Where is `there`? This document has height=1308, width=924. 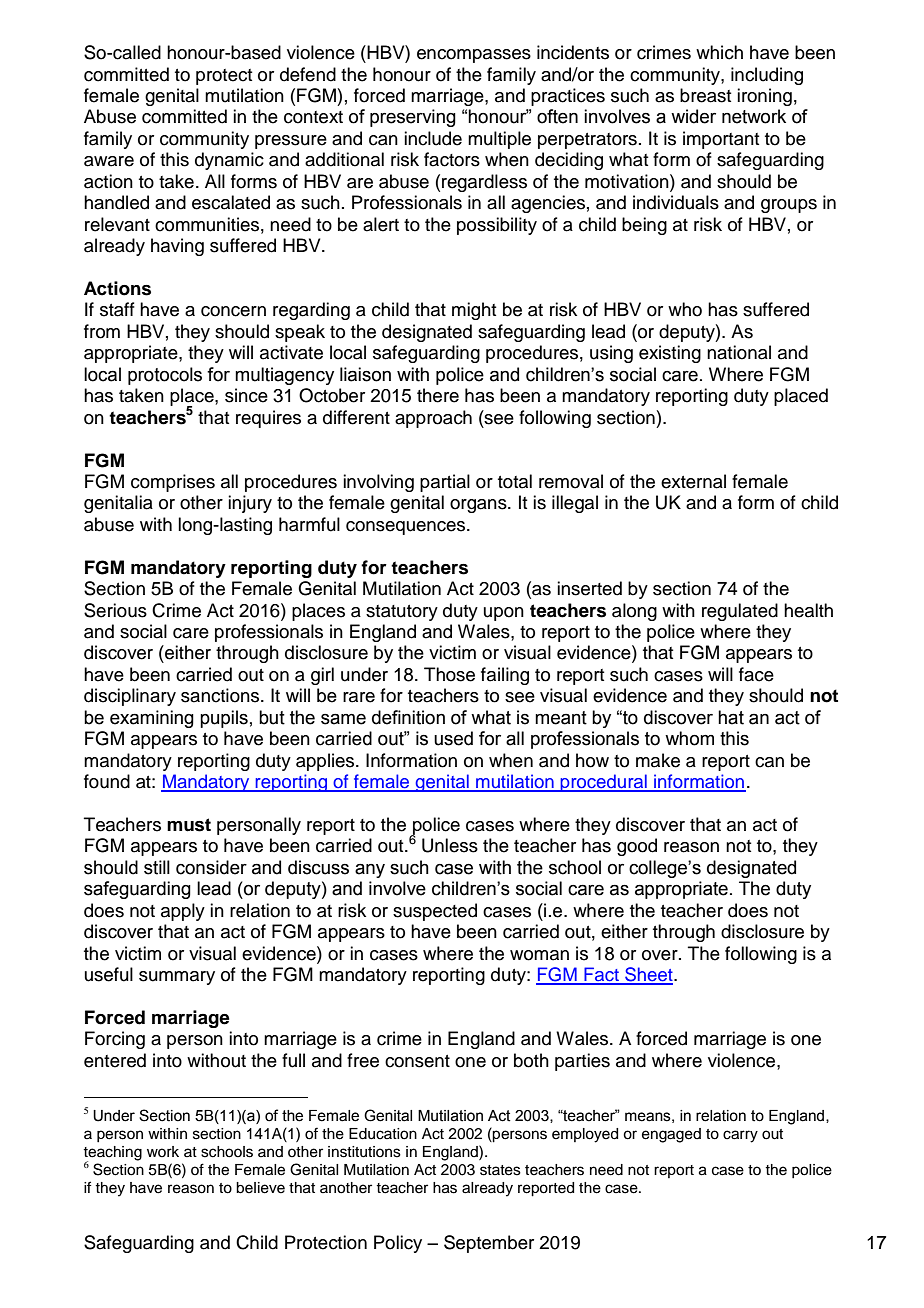 there is located at coordinates (438, 395).
